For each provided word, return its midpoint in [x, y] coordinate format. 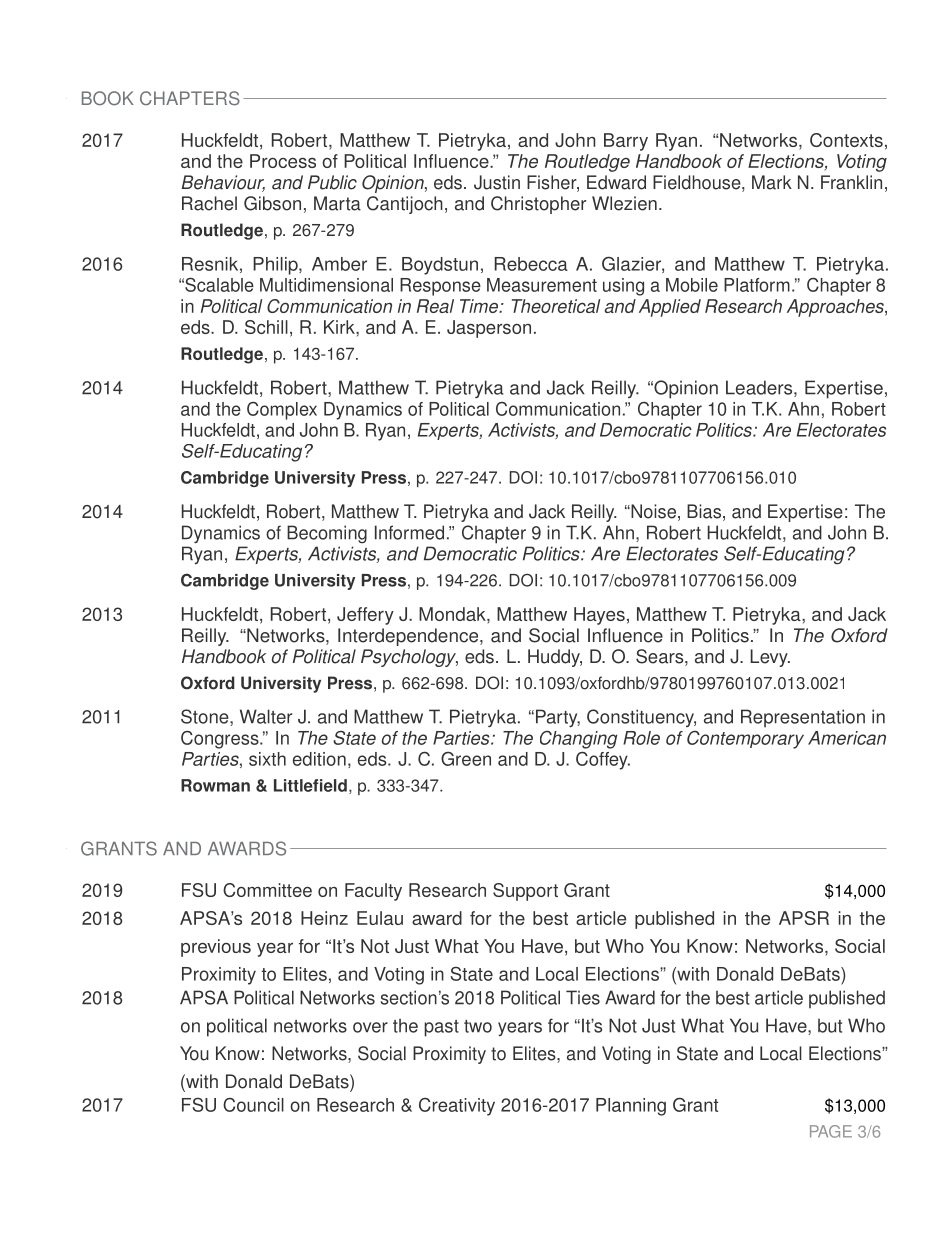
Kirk [340, 327]
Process [283, 161]
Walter [266, 716]
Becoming [327, 534]
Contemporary [745, 739]
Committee [267, 890]
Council [253, 1105]
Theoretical [556, 306]
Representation [803, 718]
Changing [578, 739]
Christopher [538, 205]
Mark [772, 182]
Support [525, 892]
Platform [757, 285]
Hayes [599, 616]
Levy [770, 658]
